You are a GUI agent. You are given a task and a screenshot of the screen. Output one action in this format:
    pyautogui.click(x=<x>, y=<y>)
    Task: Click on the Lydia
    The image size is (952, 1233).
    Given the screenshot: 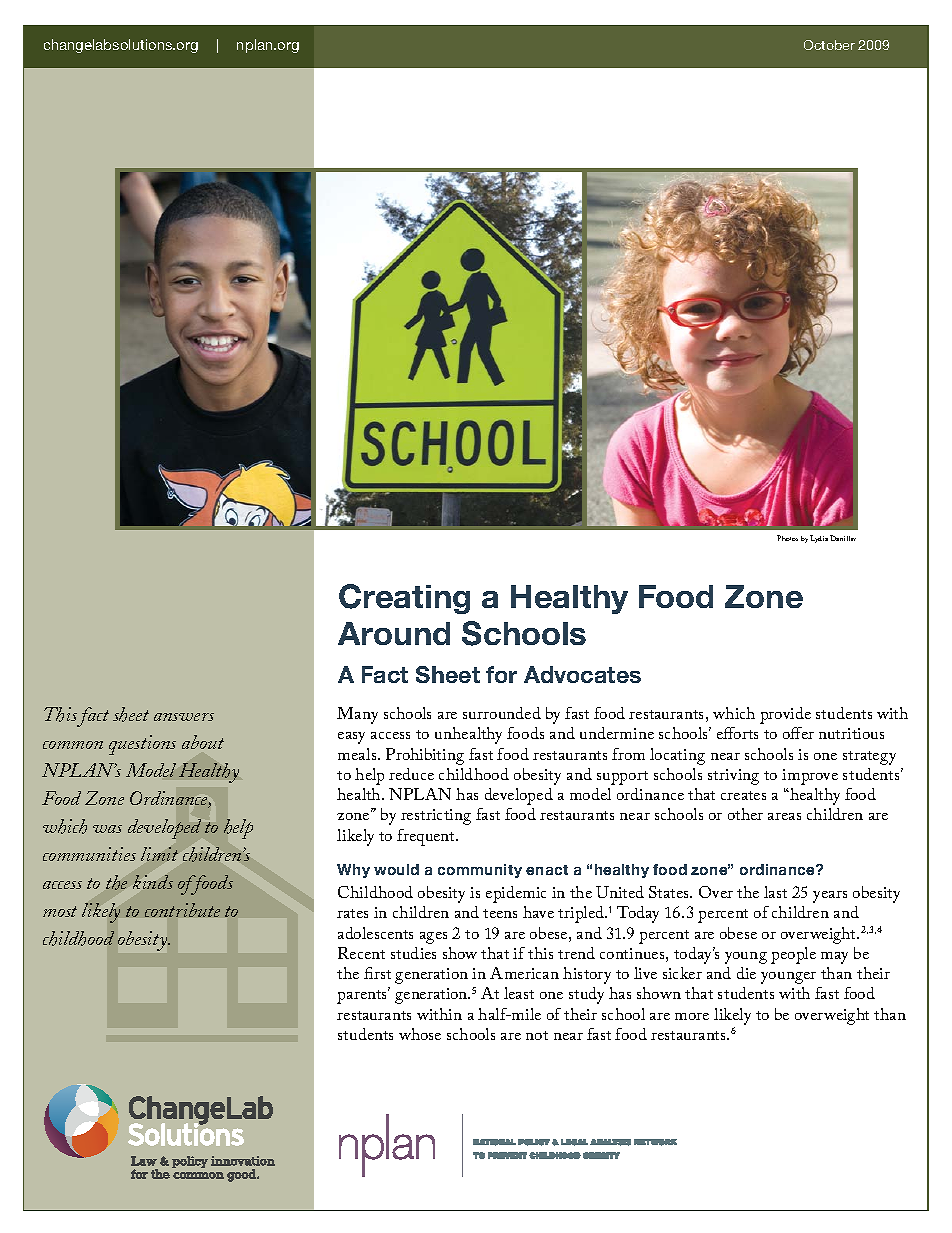 What is the action you would take?
    pyautogui.click(x=819, y=539)
